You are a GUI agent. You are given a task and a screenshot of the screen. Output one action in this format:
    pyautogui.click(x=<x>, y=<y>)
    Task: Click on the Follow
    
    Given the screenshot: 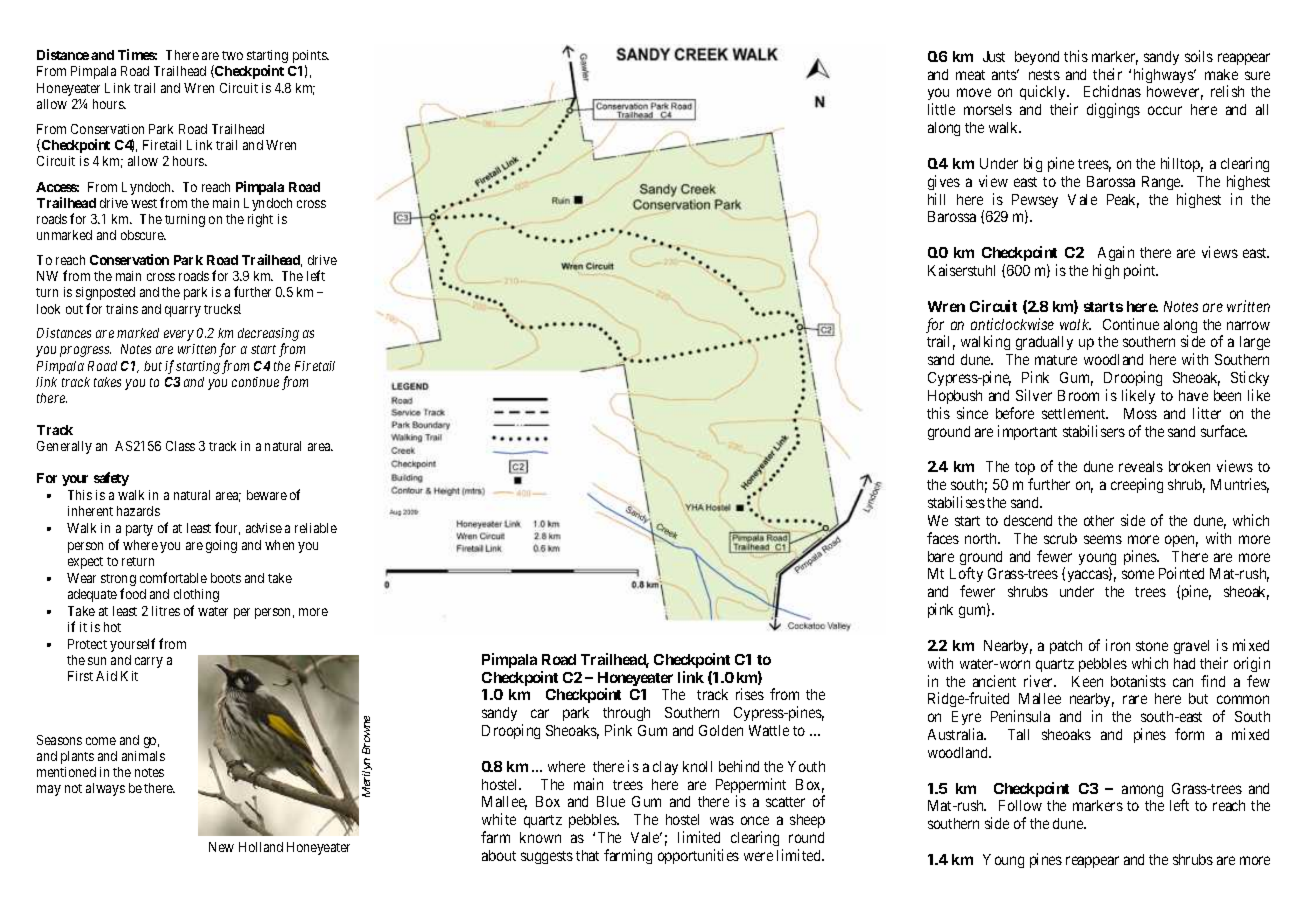 What is the action you would take?
    pyautogui.click(x=1020, y=805)
